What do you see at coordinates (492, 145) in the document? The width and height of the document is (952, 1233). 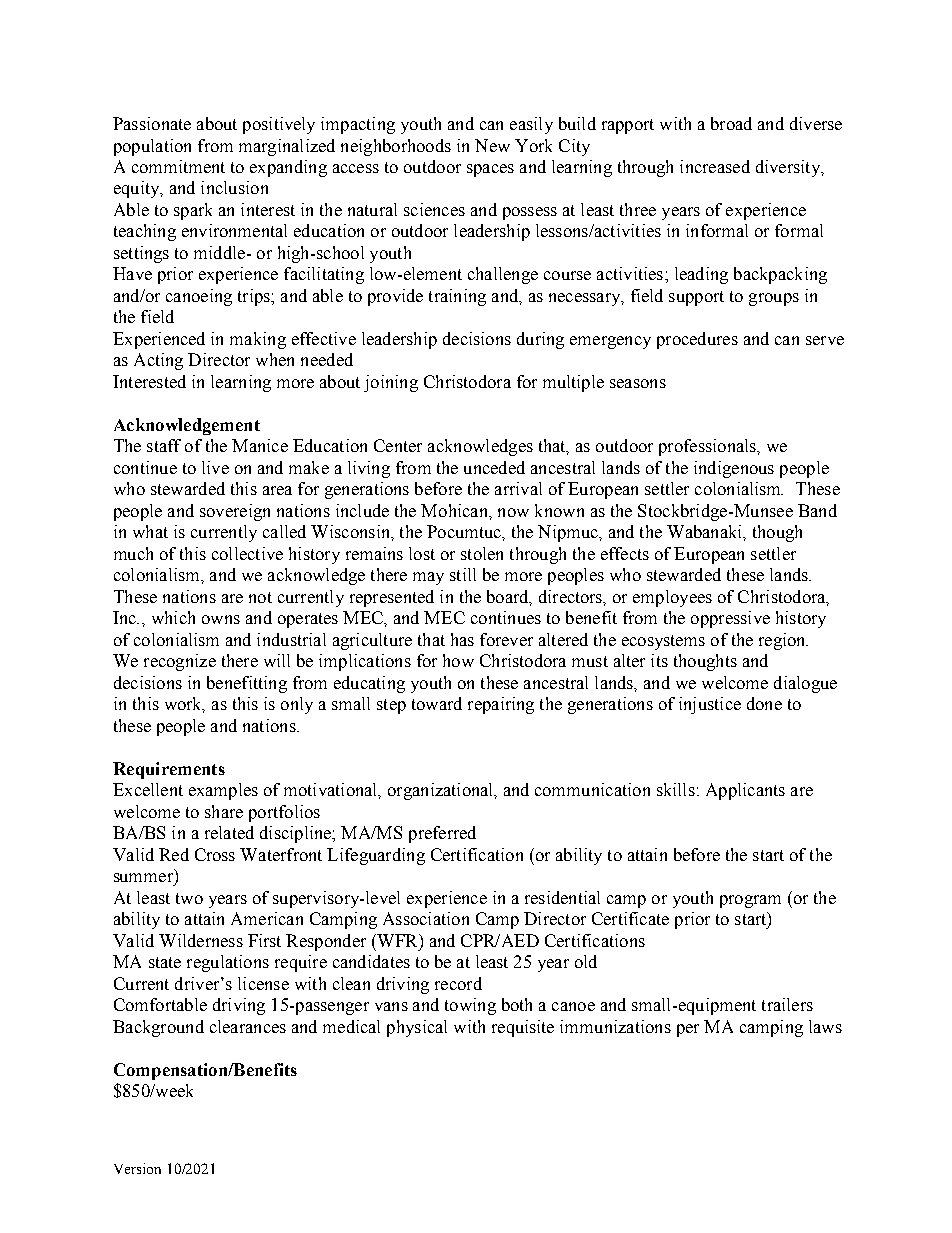 I see `New` at bounding box center [492, 145].
